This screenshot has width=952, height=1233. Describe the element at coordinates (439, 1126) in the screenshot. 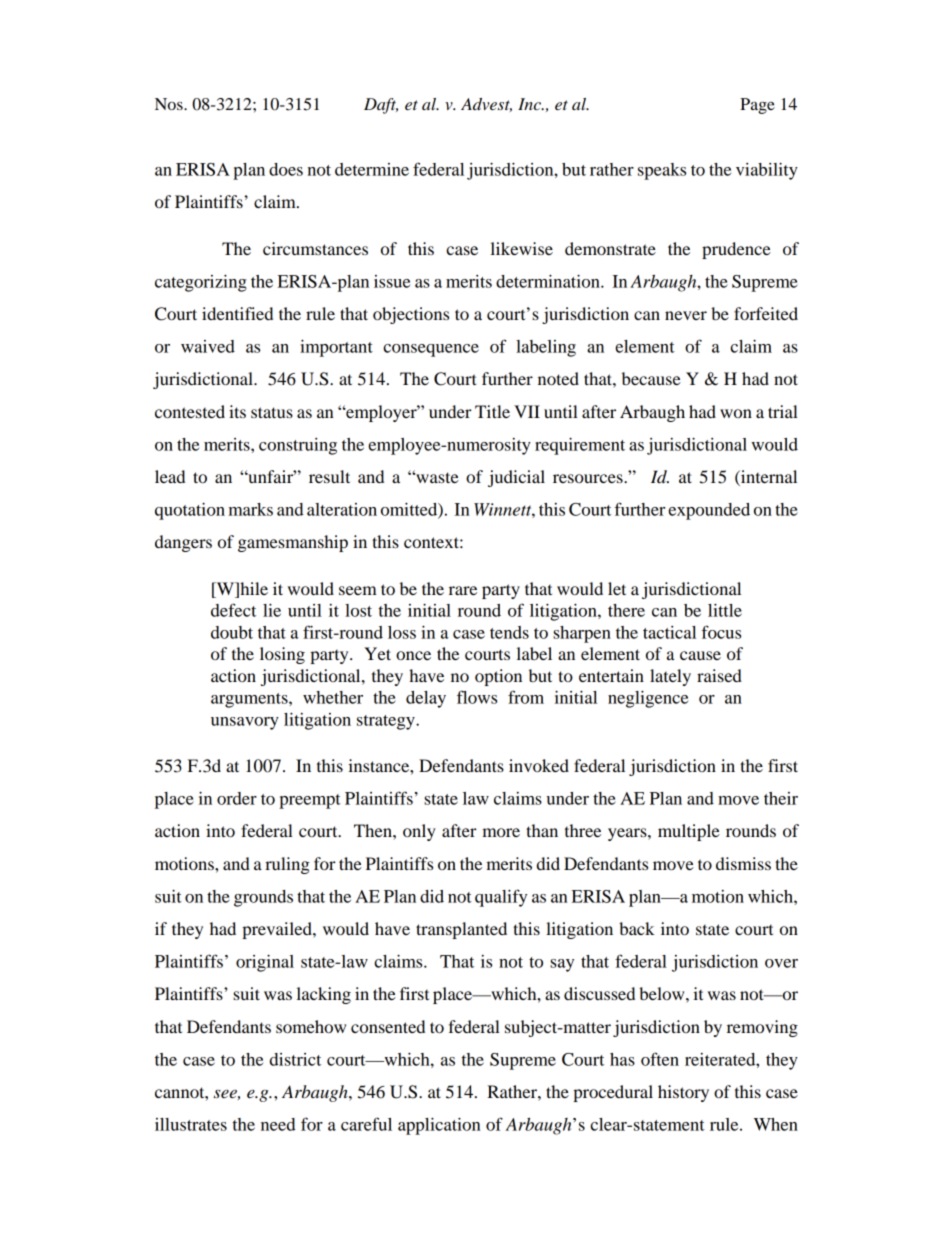

I see `application` at that location.
